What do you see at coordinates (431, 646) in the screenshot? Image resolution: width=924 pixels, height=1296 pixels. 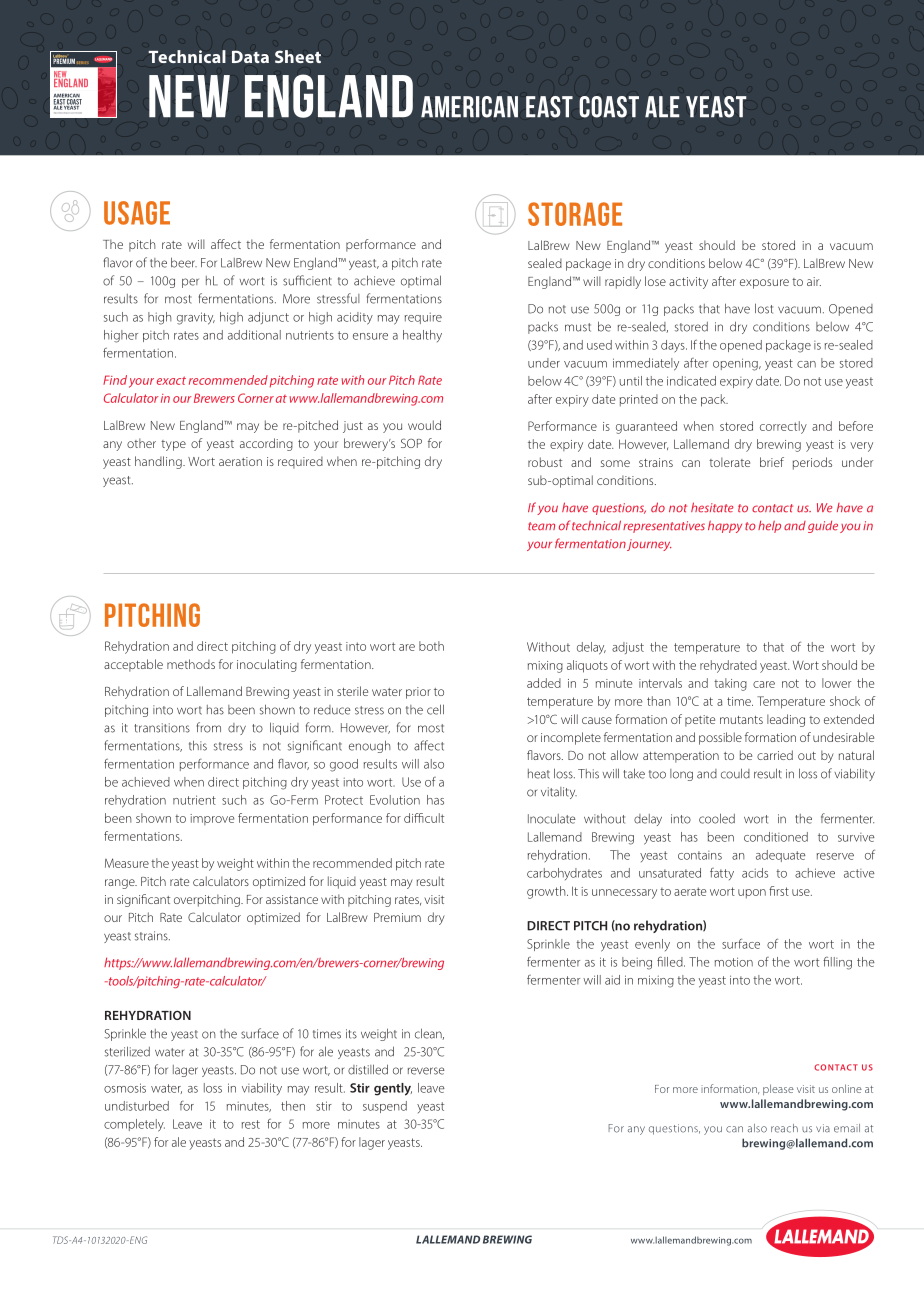 I see `both` at bounding box center [431, 646].
